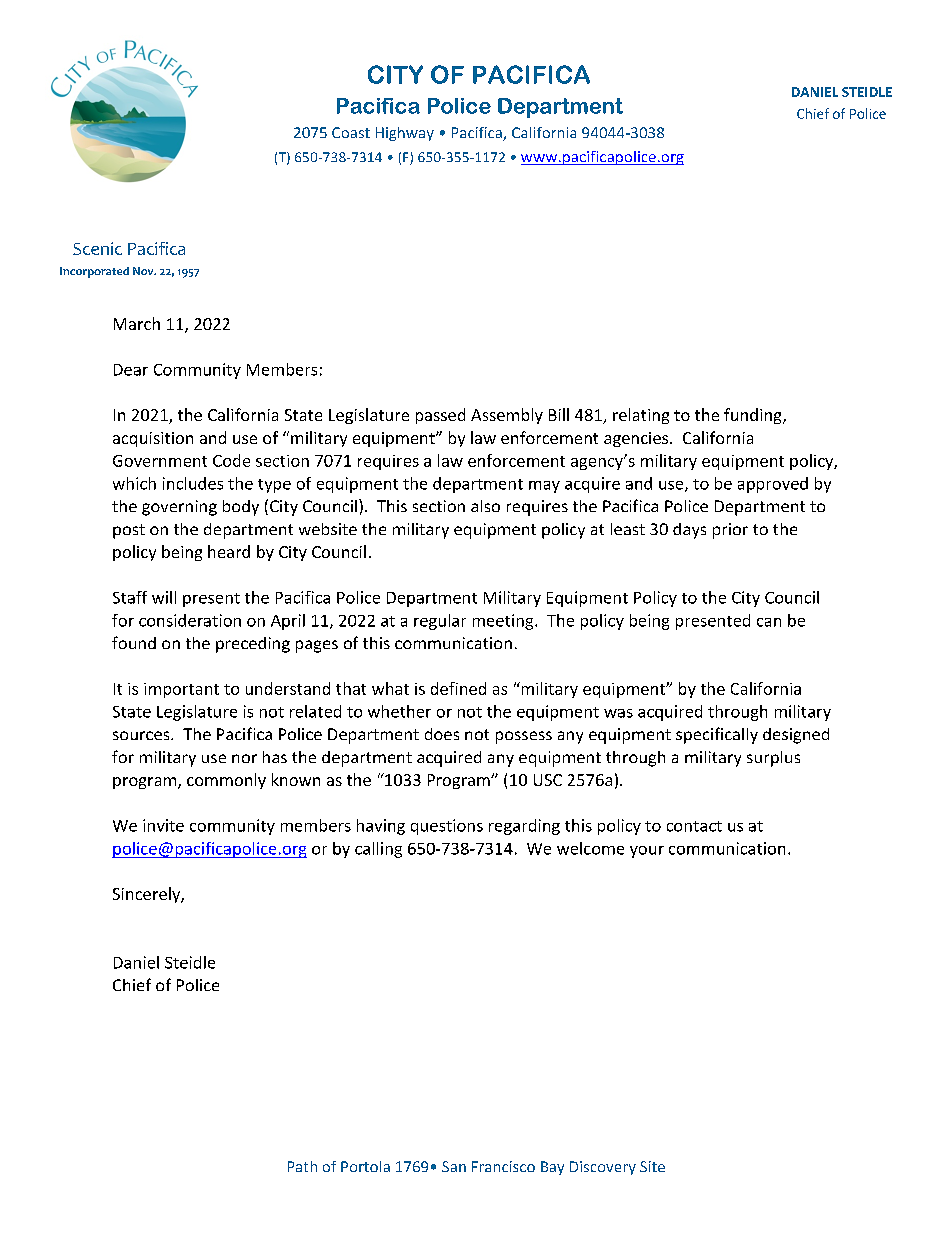 This screenshot has width=952, height=1233. I want to click on Scenic, so click(97, 248).
